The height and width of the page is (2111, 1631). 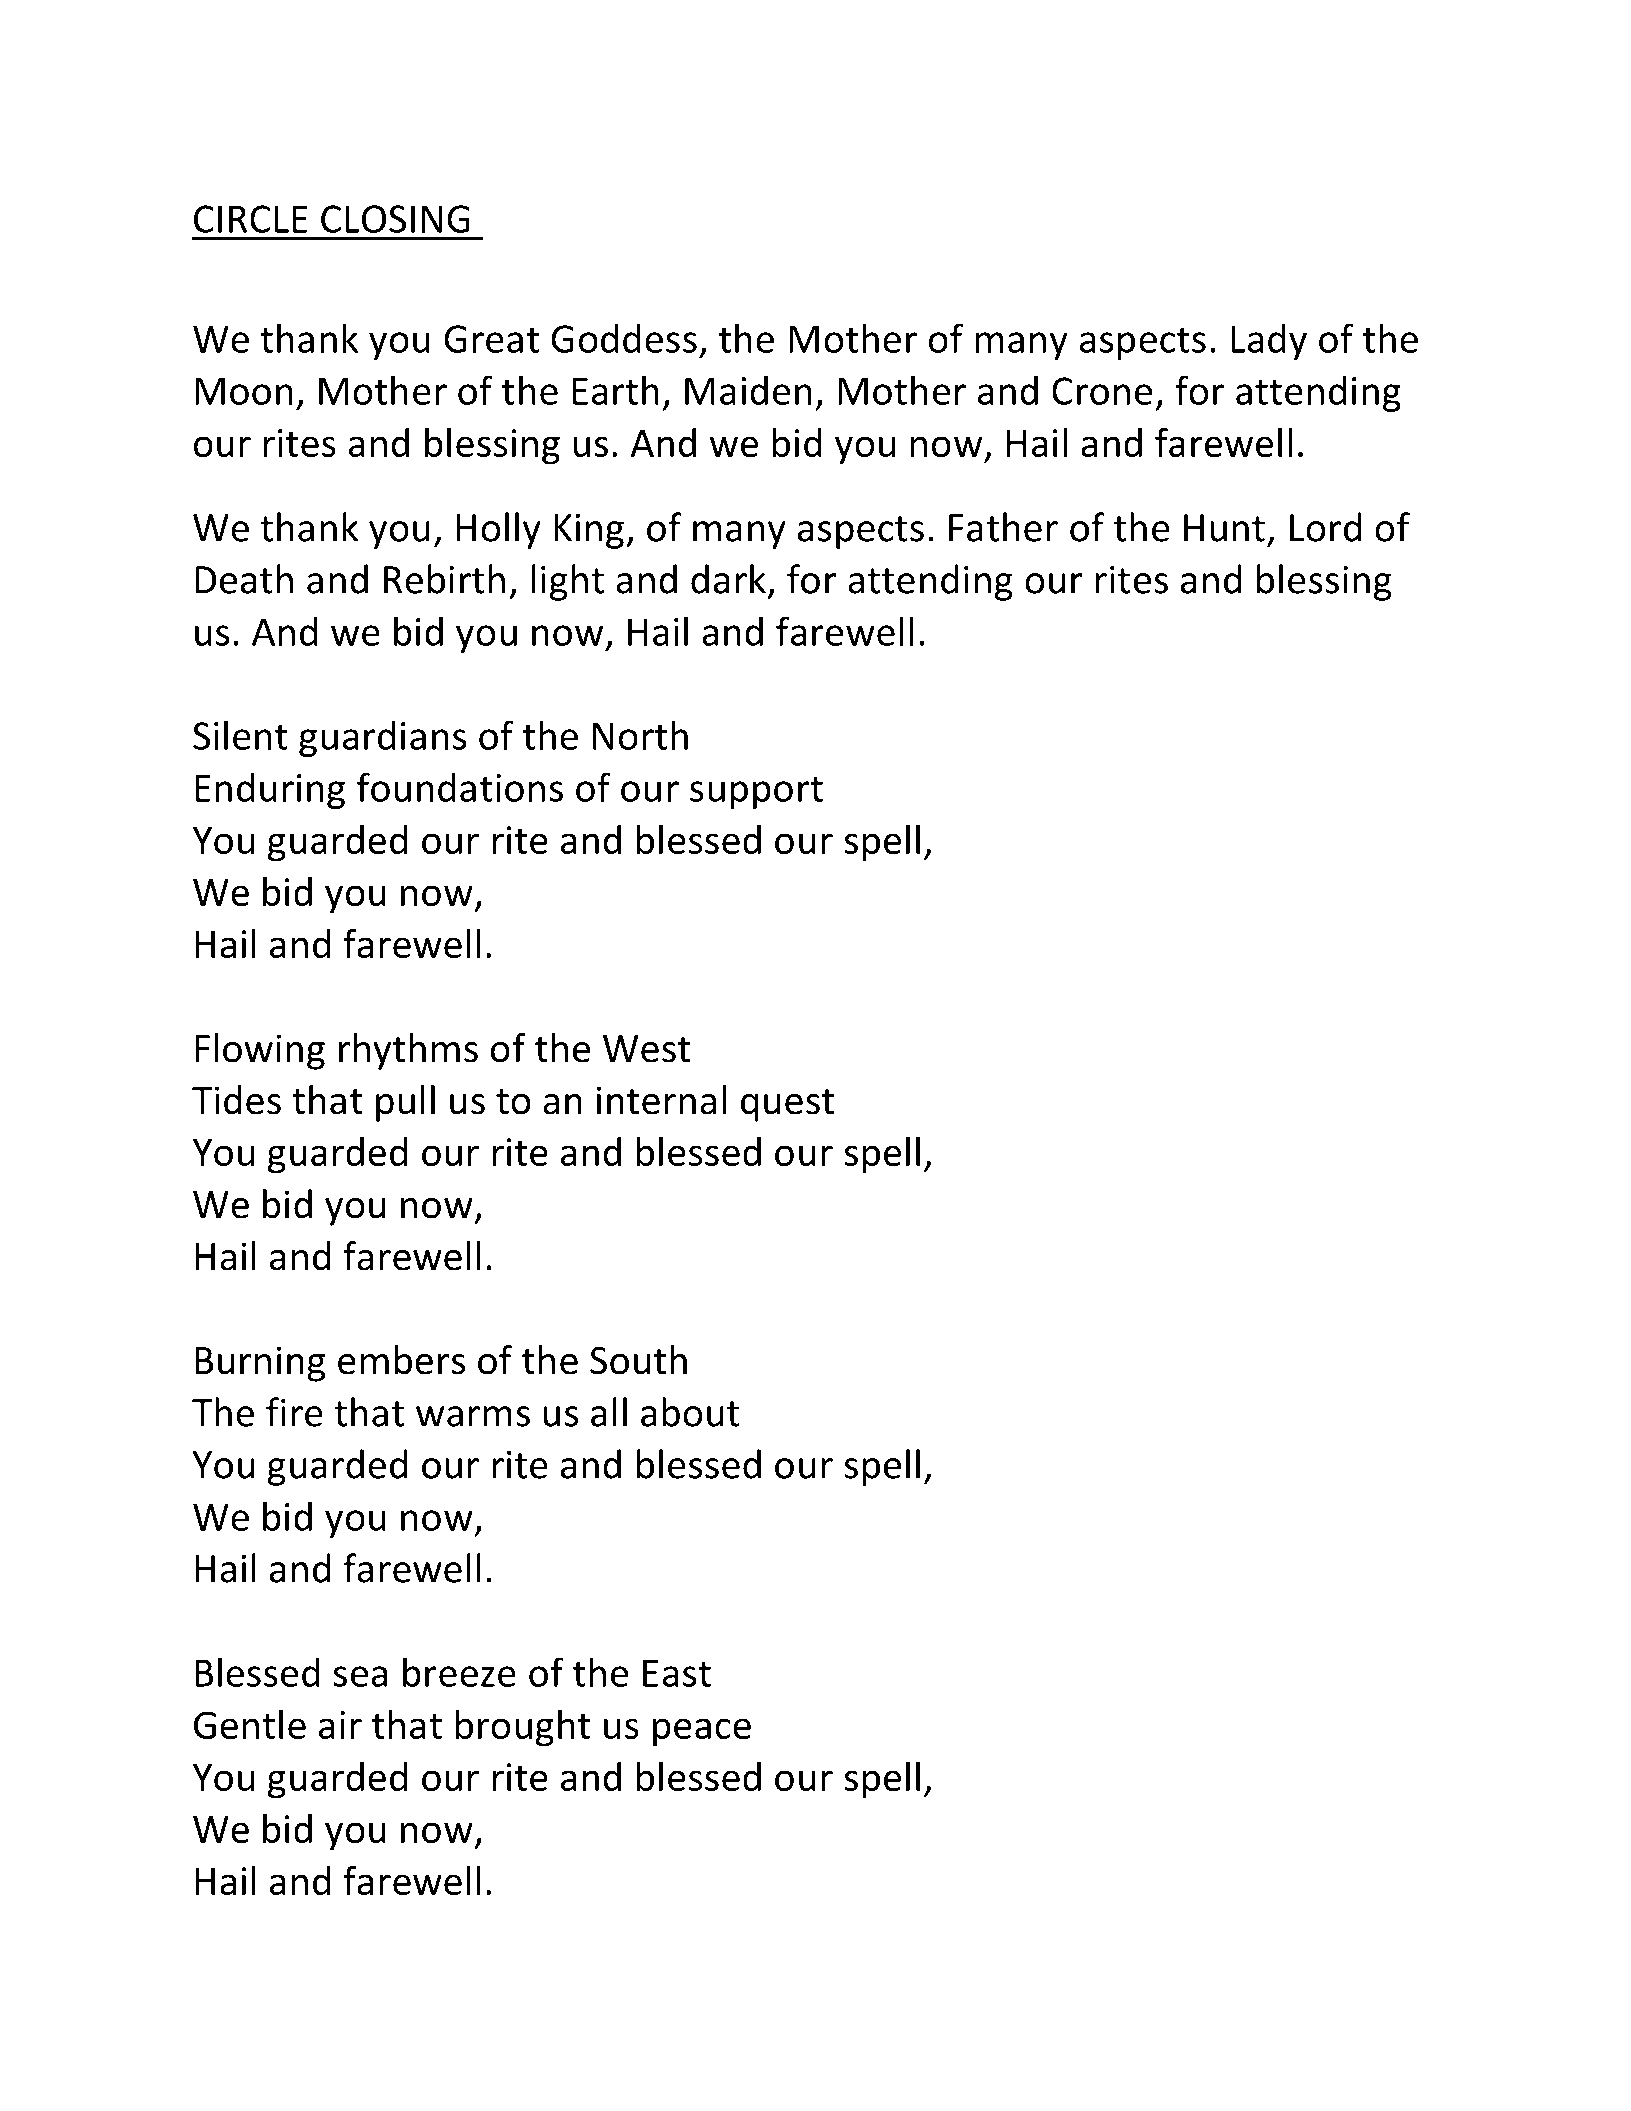 I want to click on sea, so click(x=360, y=1676).
